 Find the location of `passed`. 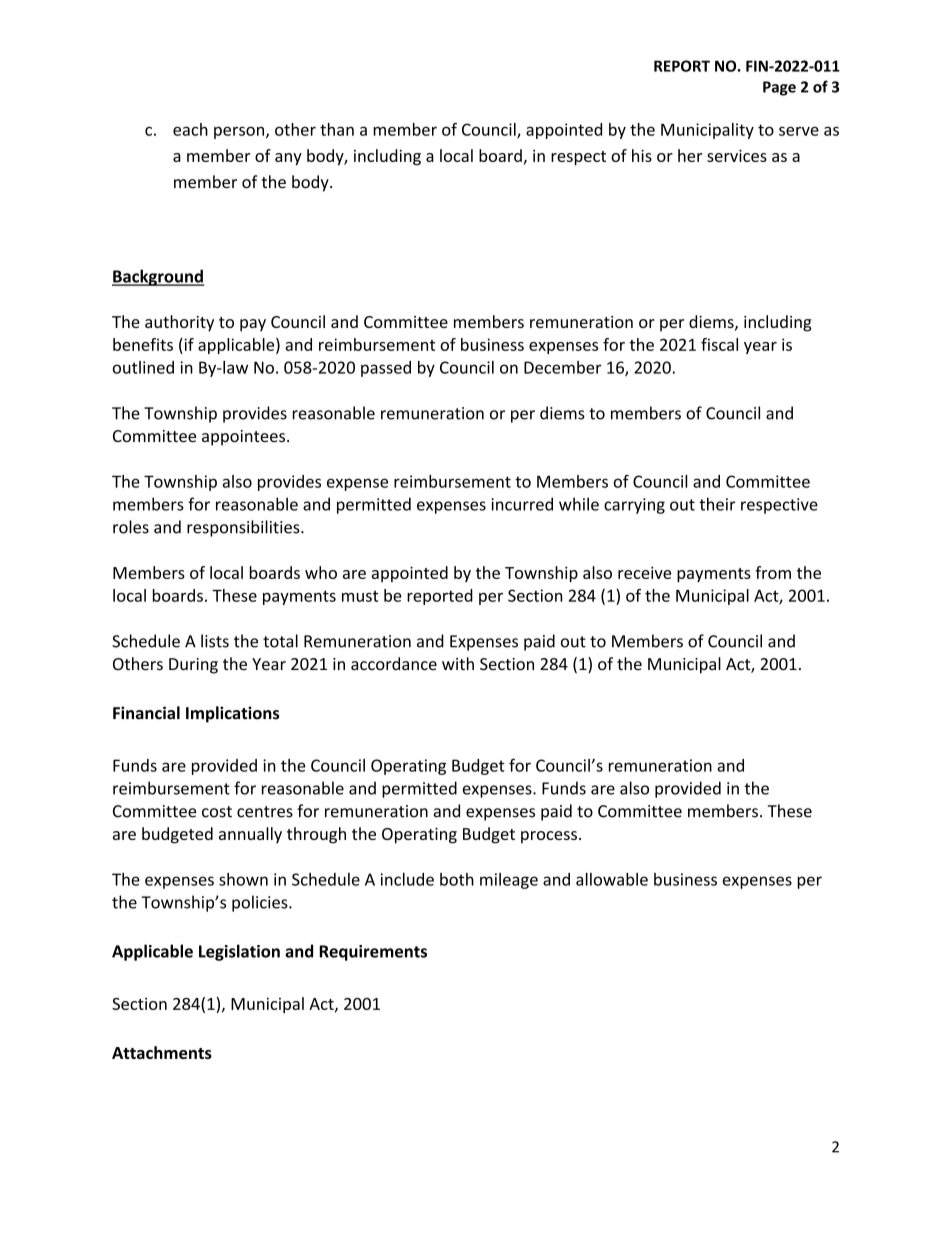

passed is located at coordinates (386, 369).
